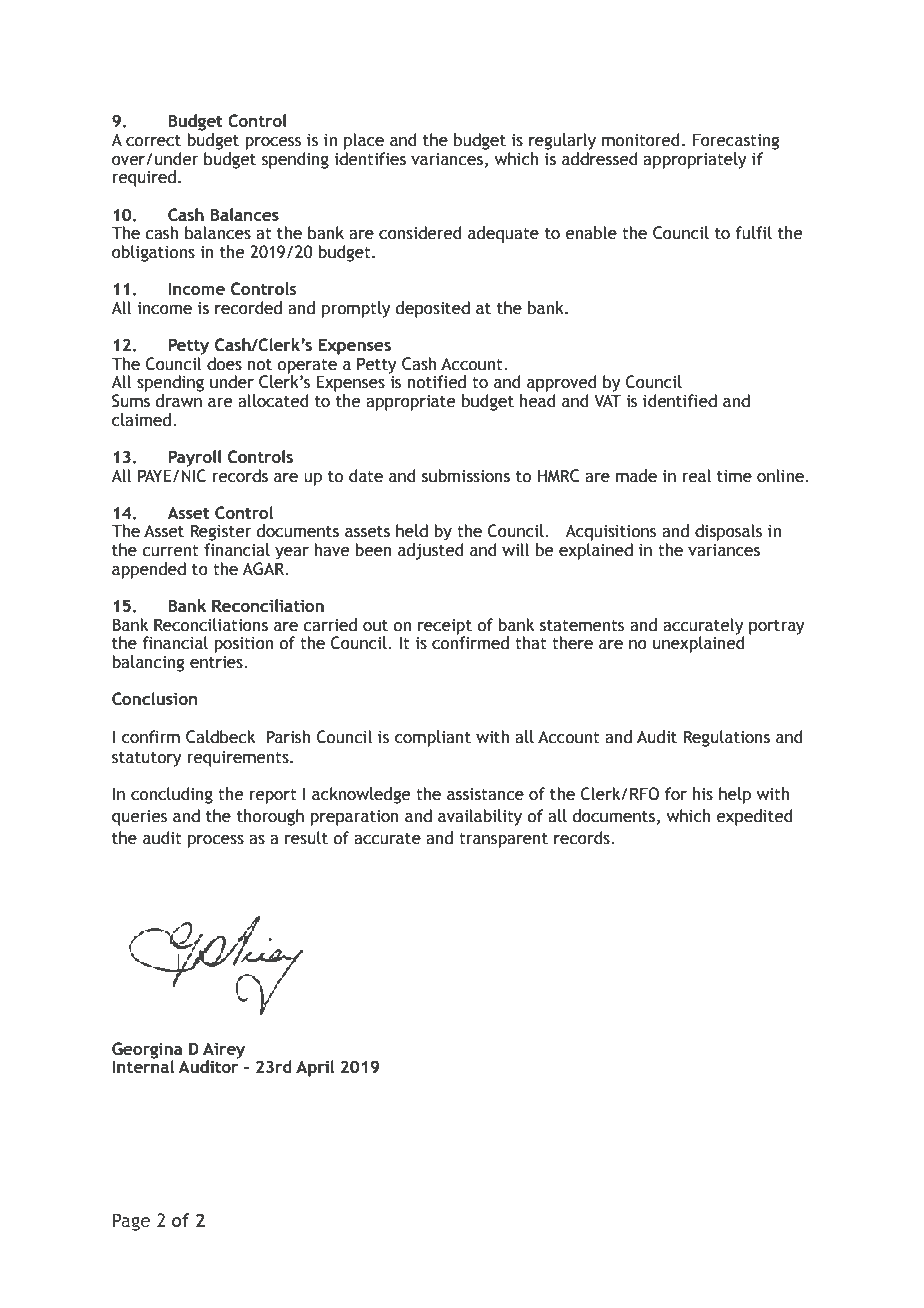 The width and height of the screenshot is (924, 1308). What do you see at coordinates (680, 401) in the screenshot?
I see `identified` at bounding box center [680, 401].
